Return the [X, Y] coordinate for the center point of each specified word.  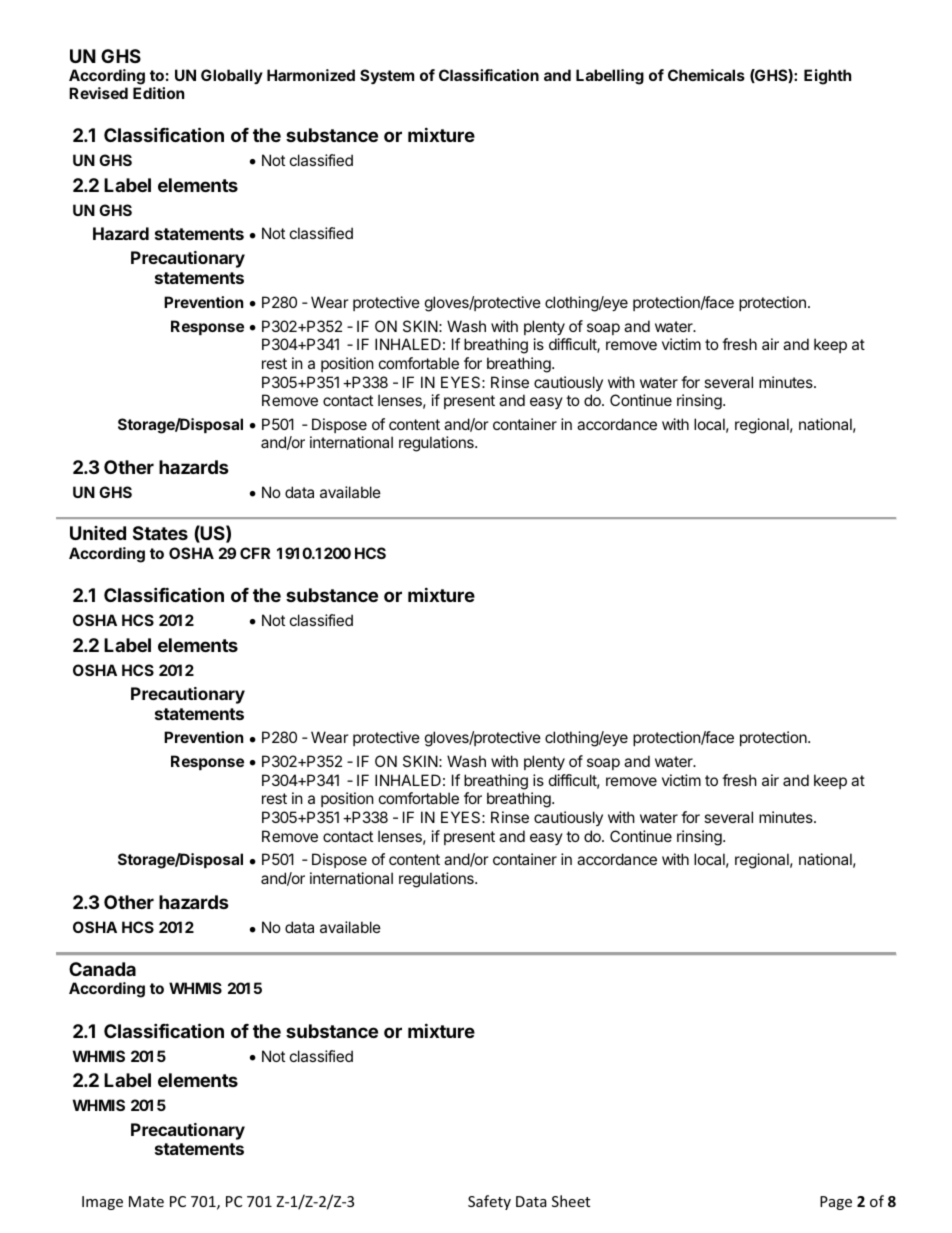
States [160, 533]
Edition [158, 93]
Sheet [571, 1201]
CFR [255, 553]
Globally [232, 76]
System [387, 76]
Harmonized [311, 75]
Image [102, 1203]
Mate [146, 1201]
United [98, 533]
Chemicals [706, 75]
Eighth [827, 77]
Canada [102, 969]
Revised [98, 93]
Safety [489, 1202]
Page [836, 1203]
